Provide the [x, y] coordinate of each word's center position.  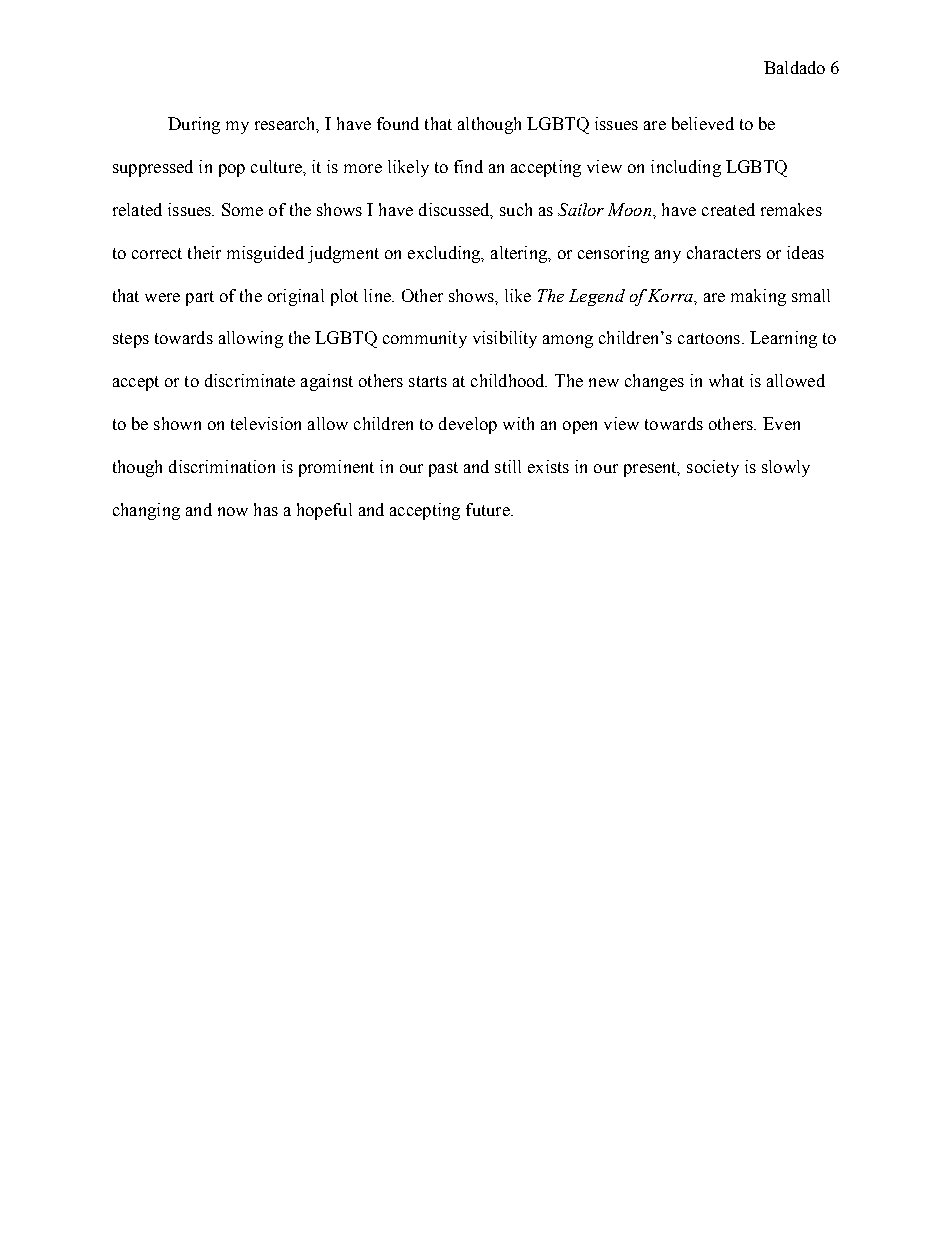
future [489, 509]
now [233, 511]
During [194, 125]
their [204, 252]
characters [724, 252]
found [398, 123]
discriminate [250, 380]
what [726, 380]
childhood [509, 380]
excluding [445, 254]
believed [703, 123]
